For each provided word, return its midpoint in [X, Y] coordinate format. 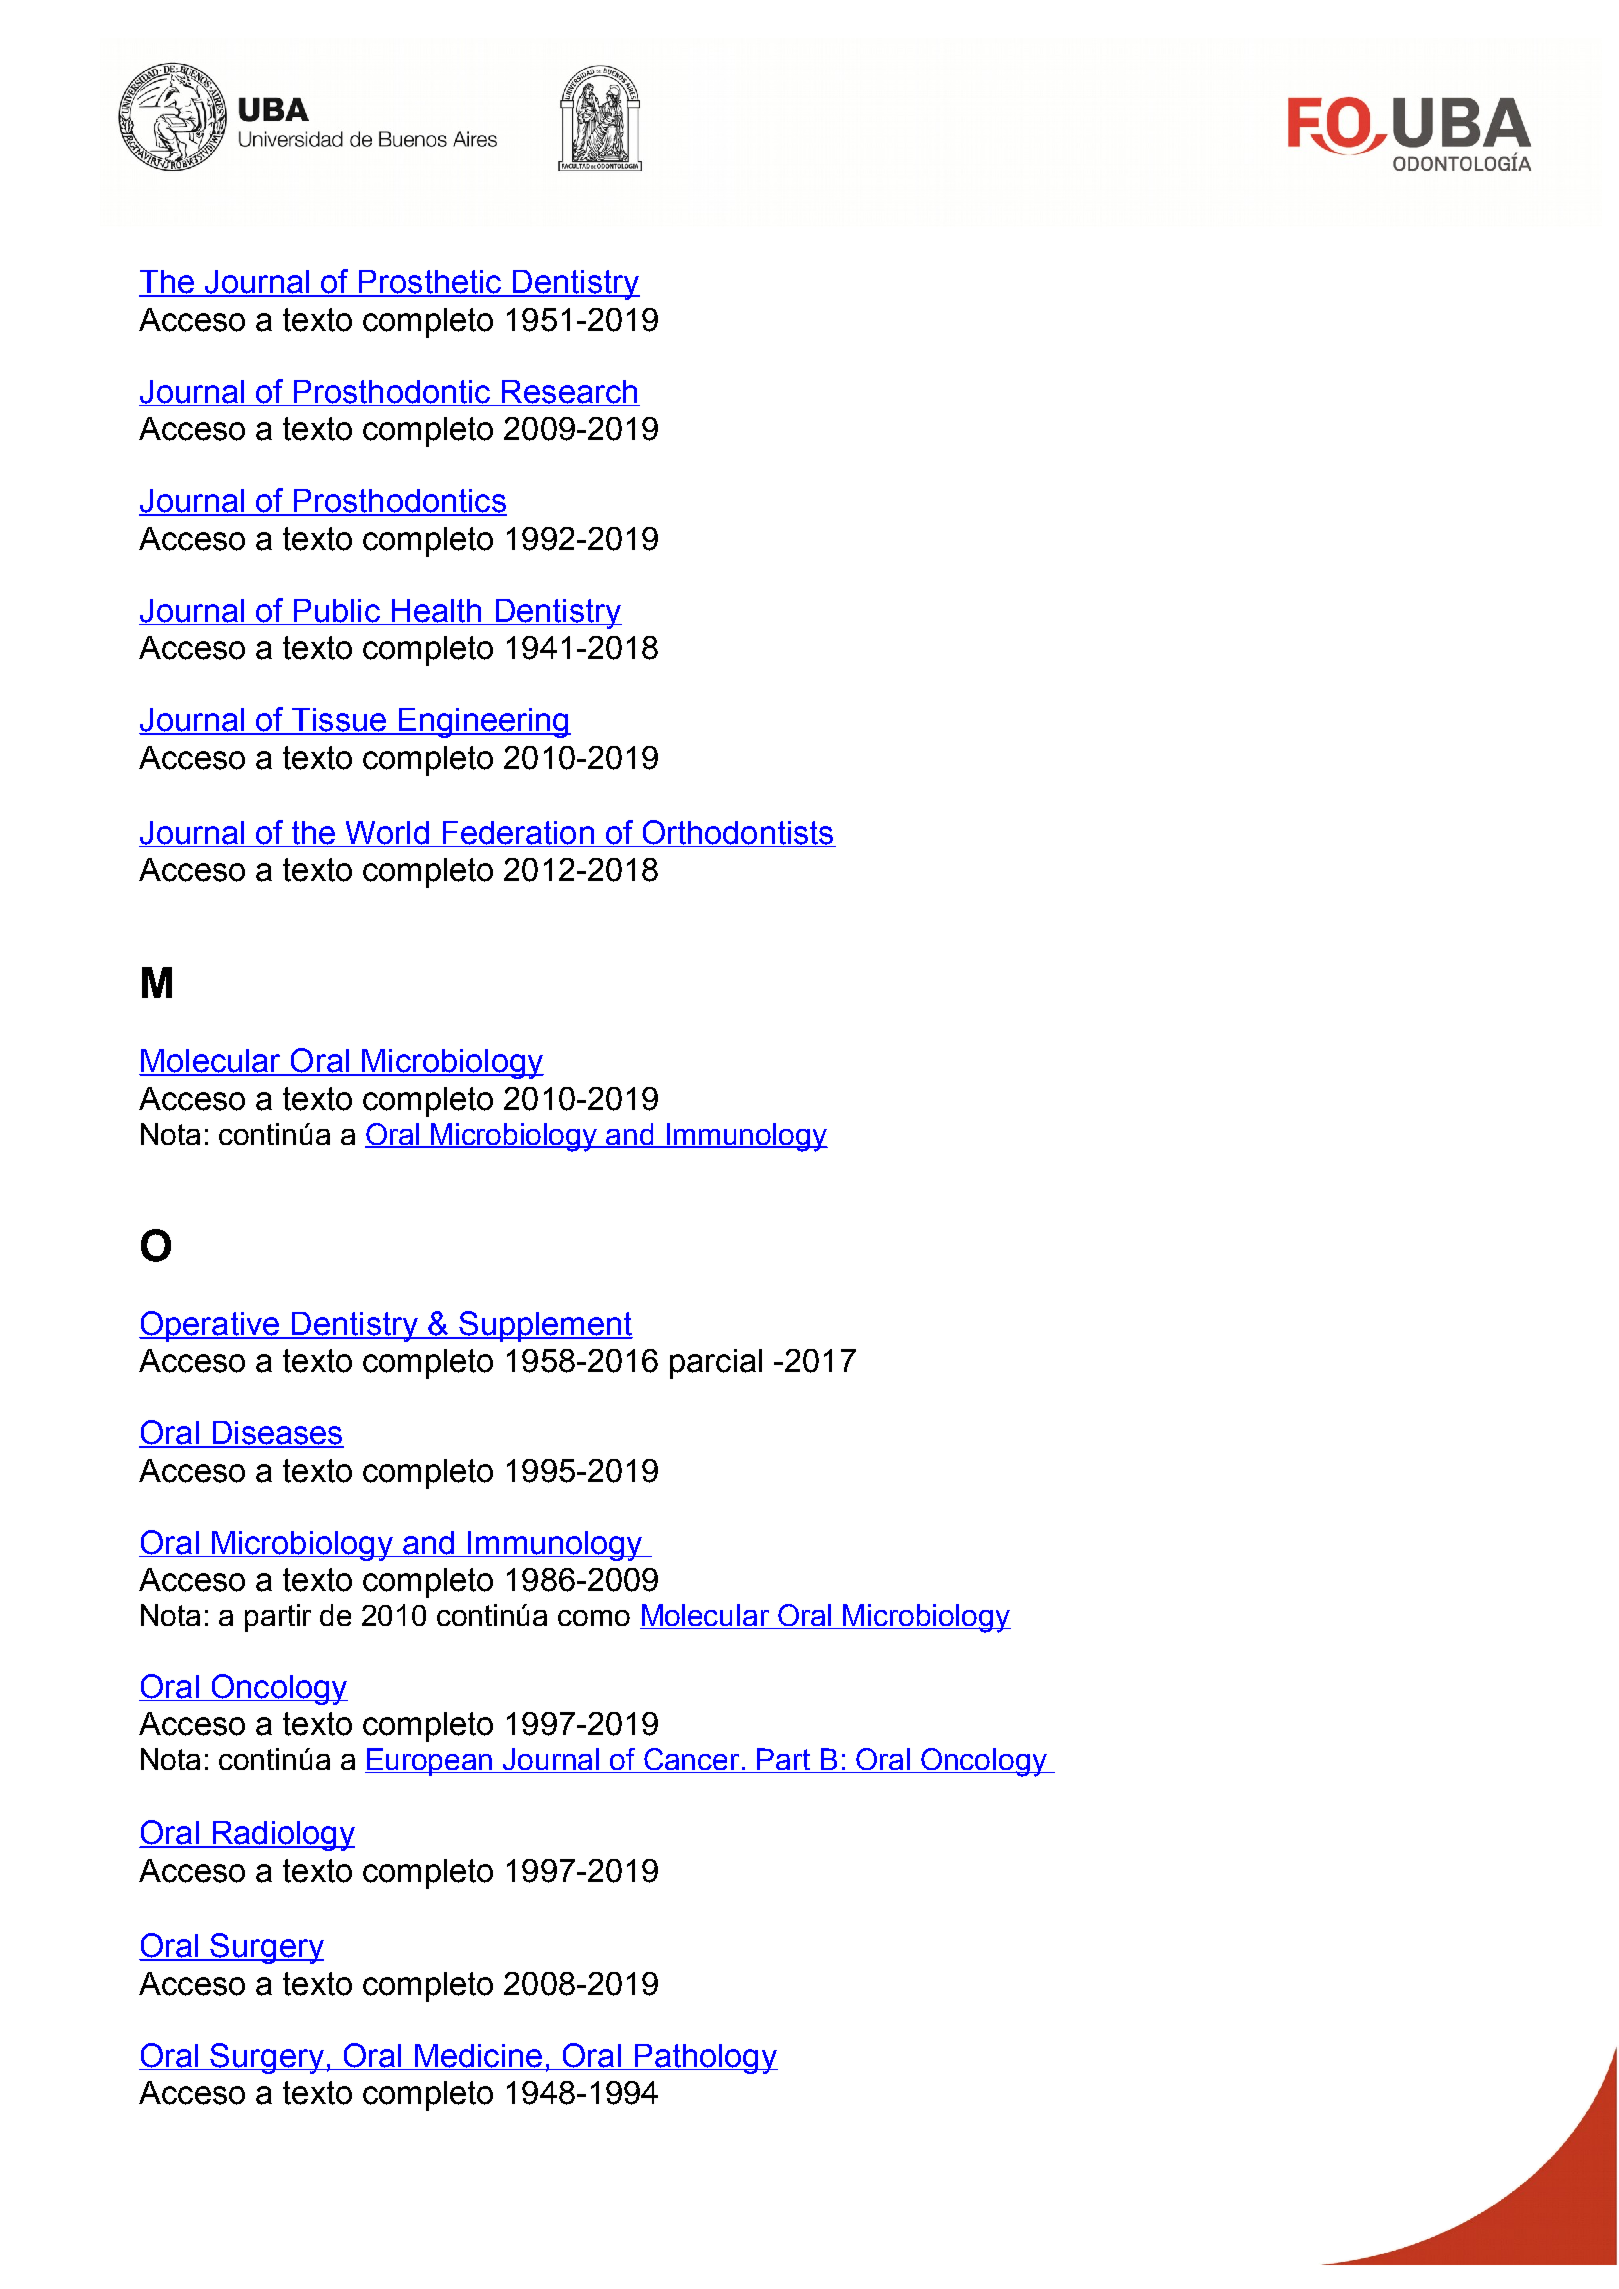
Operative [210, 1326]
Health [436, 612]
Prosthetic [430, 283]
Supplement [545, 1326]
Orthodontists [738, 832]
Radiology [282, 1836]
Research [569, 393]
